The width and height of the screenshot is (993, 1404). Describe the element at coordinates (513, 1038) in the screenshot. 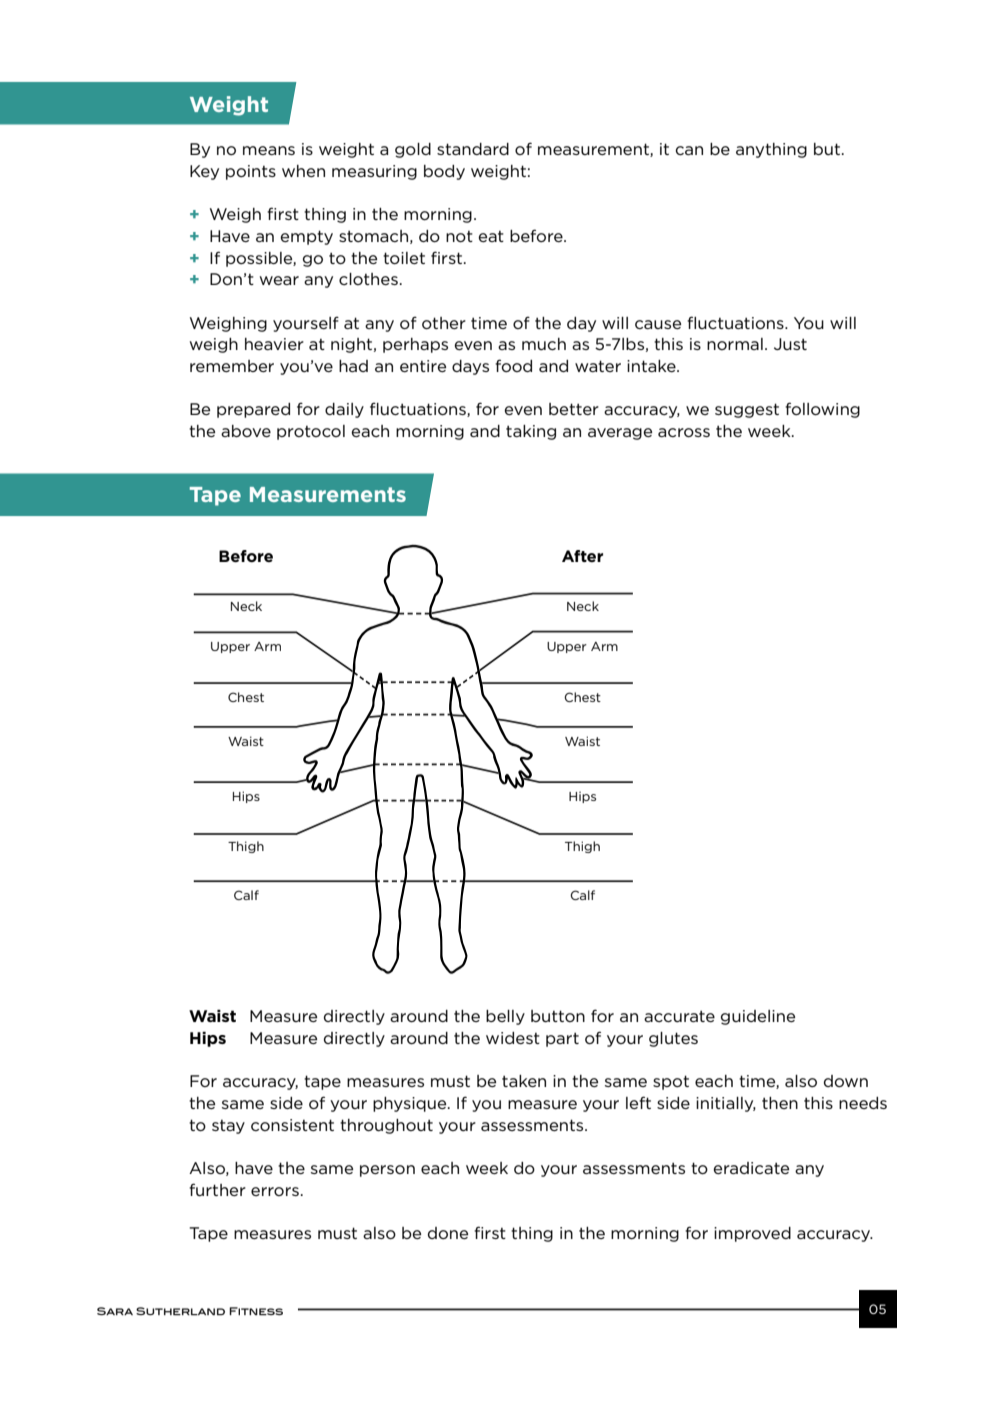

I see `widest` at that location.
